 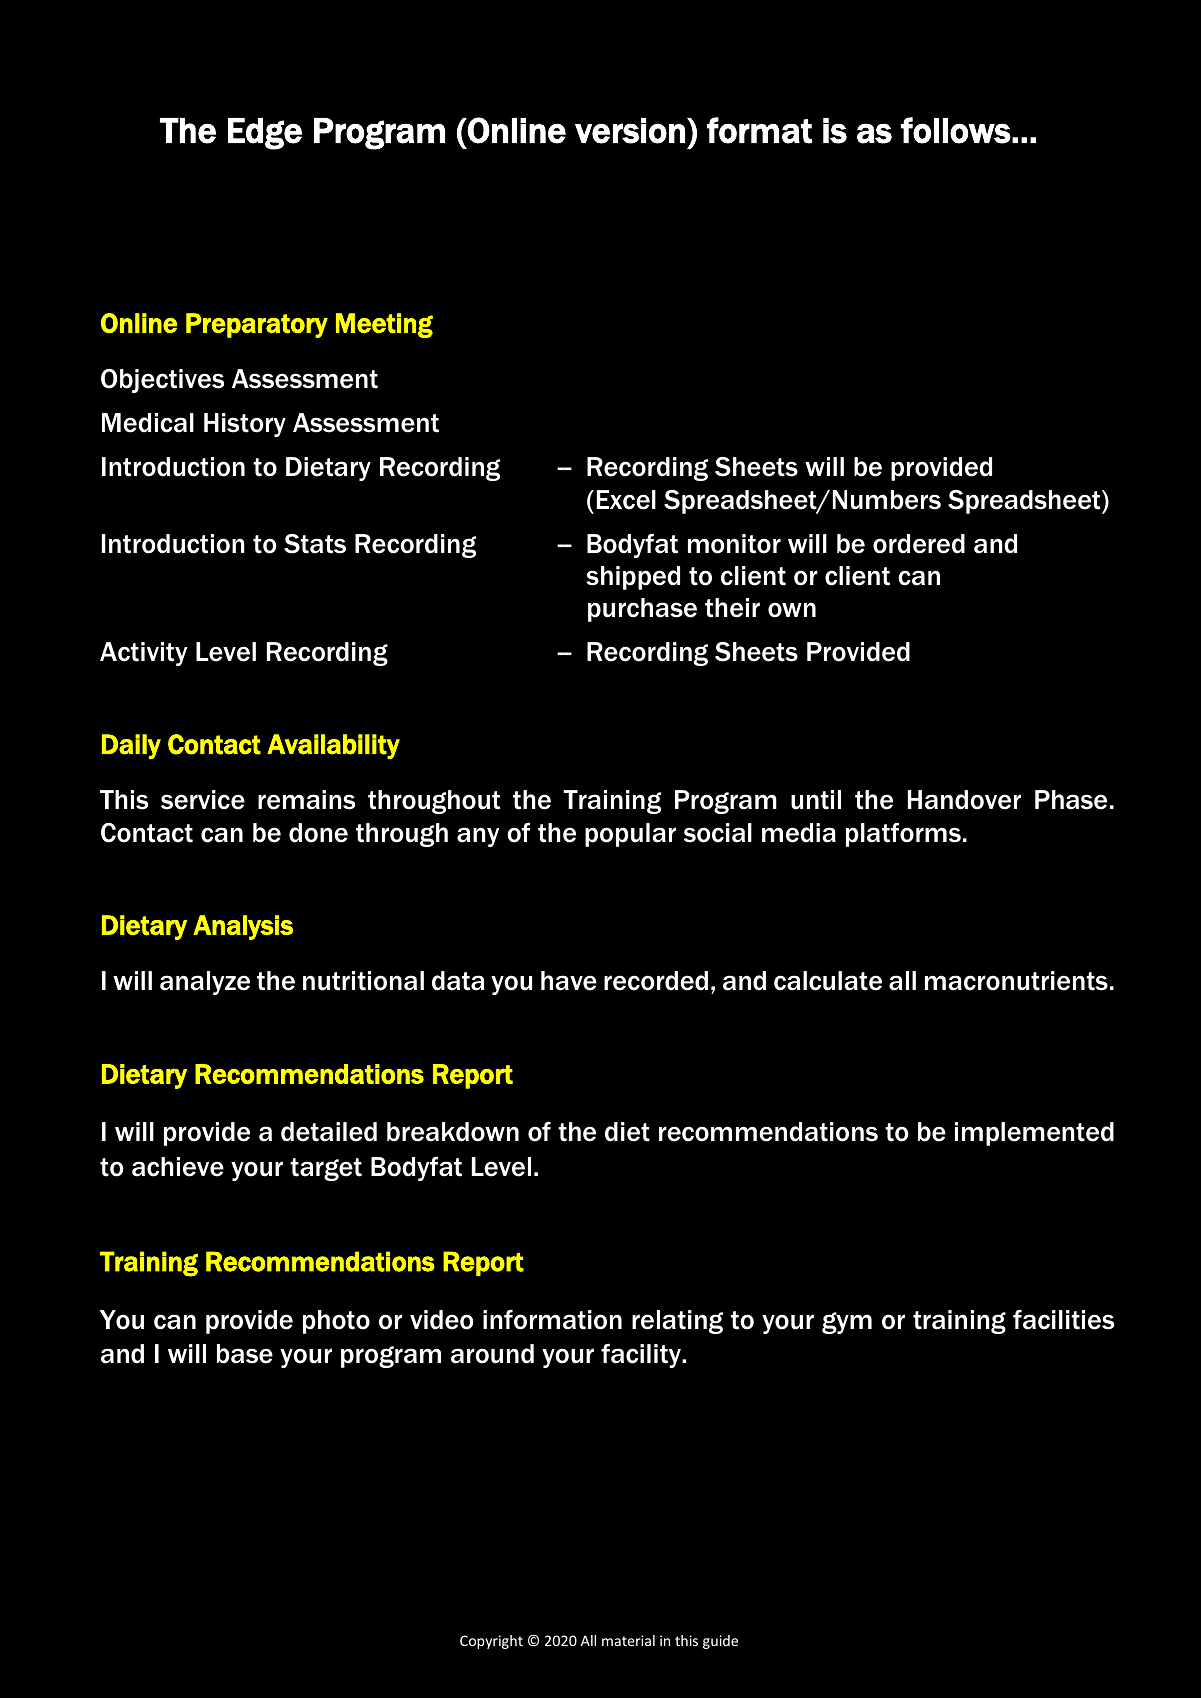 I want to click on purchase, so click(x=642, y=610).
